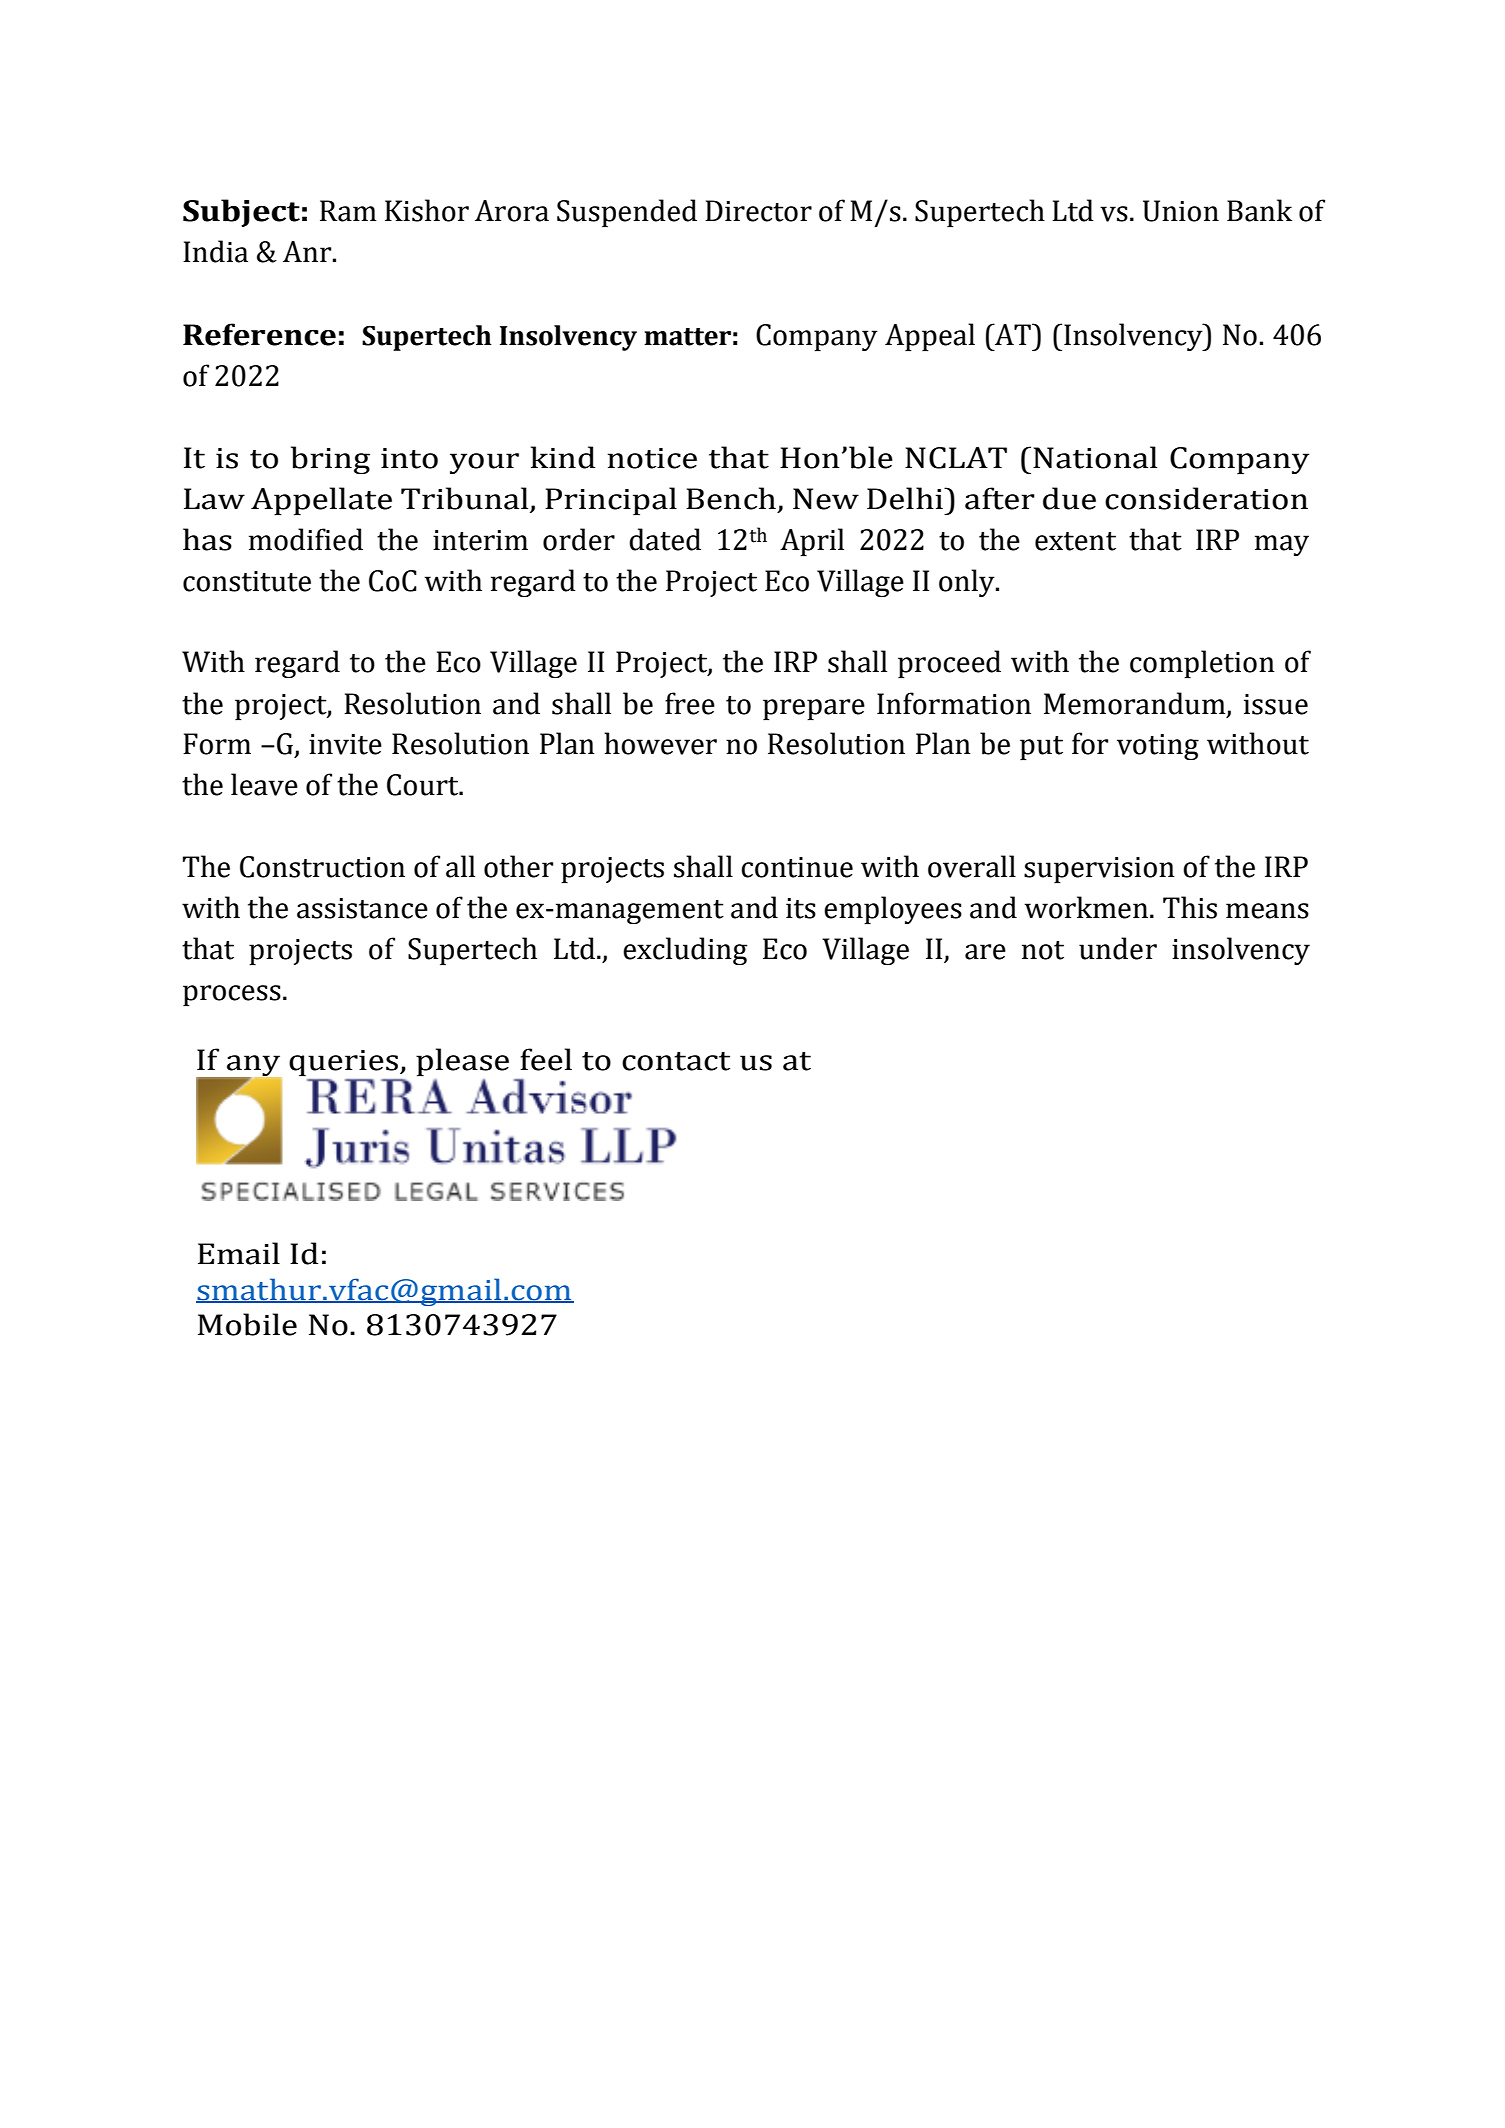 The height and width of the screenshot is (2128, 1505). What do you see at coordinates (1075, 541) in the screenshot?
I see `extent` at bounding box center [1075, 541].
